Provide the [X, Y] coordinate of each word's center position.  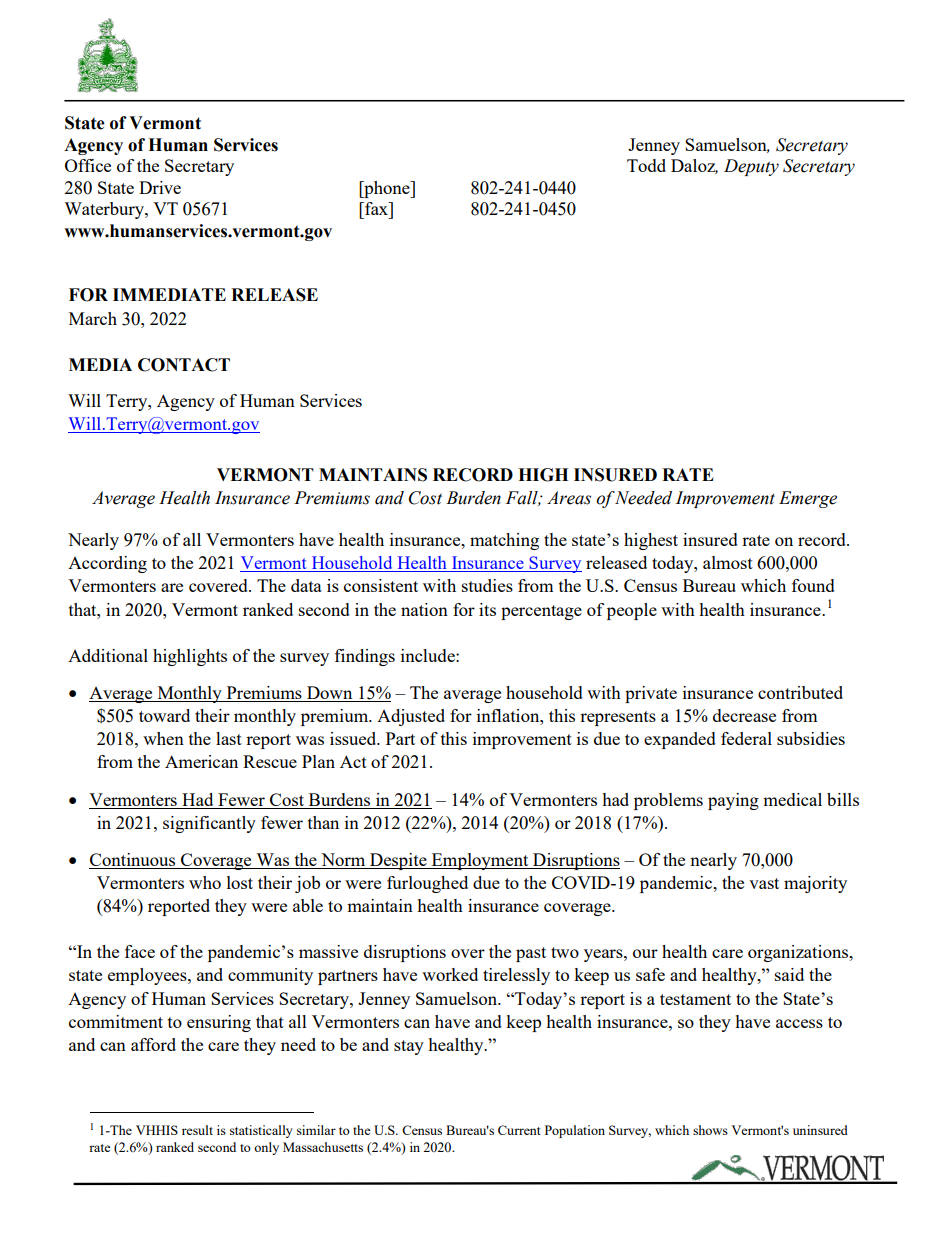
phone [387, 189]
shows [710, 1130]
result [197, 1130]
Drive [160, 187]
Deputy [751, 167]
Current [519, 1130]
